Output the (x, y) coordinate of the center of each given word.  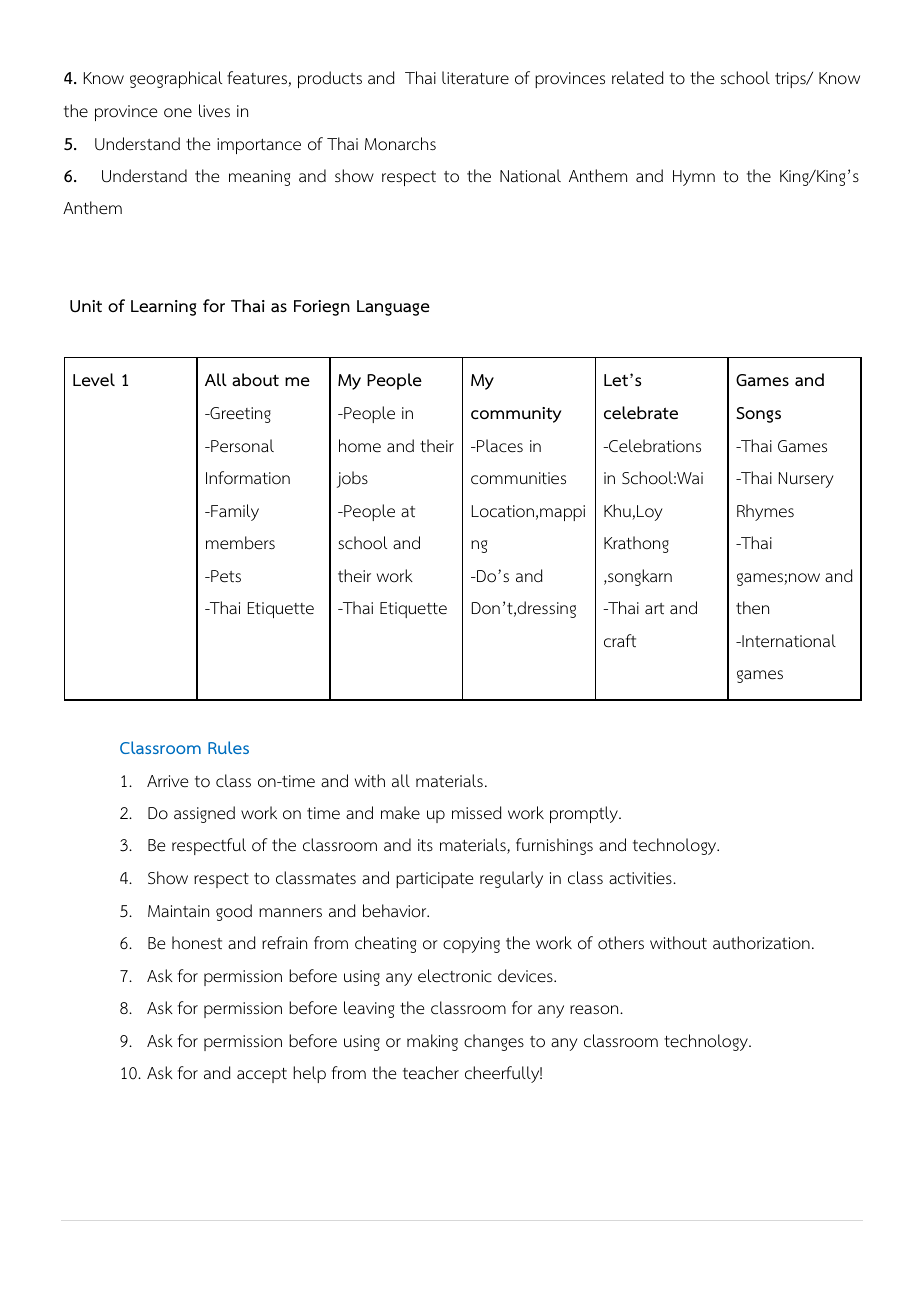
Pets (225, 576)
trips (791, 80)
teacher (431, 1073)
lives (214, 111)
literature (475, 78)
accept (262, 1075)
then (752, 608)
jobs (352, 479)
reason (595, 1010)
